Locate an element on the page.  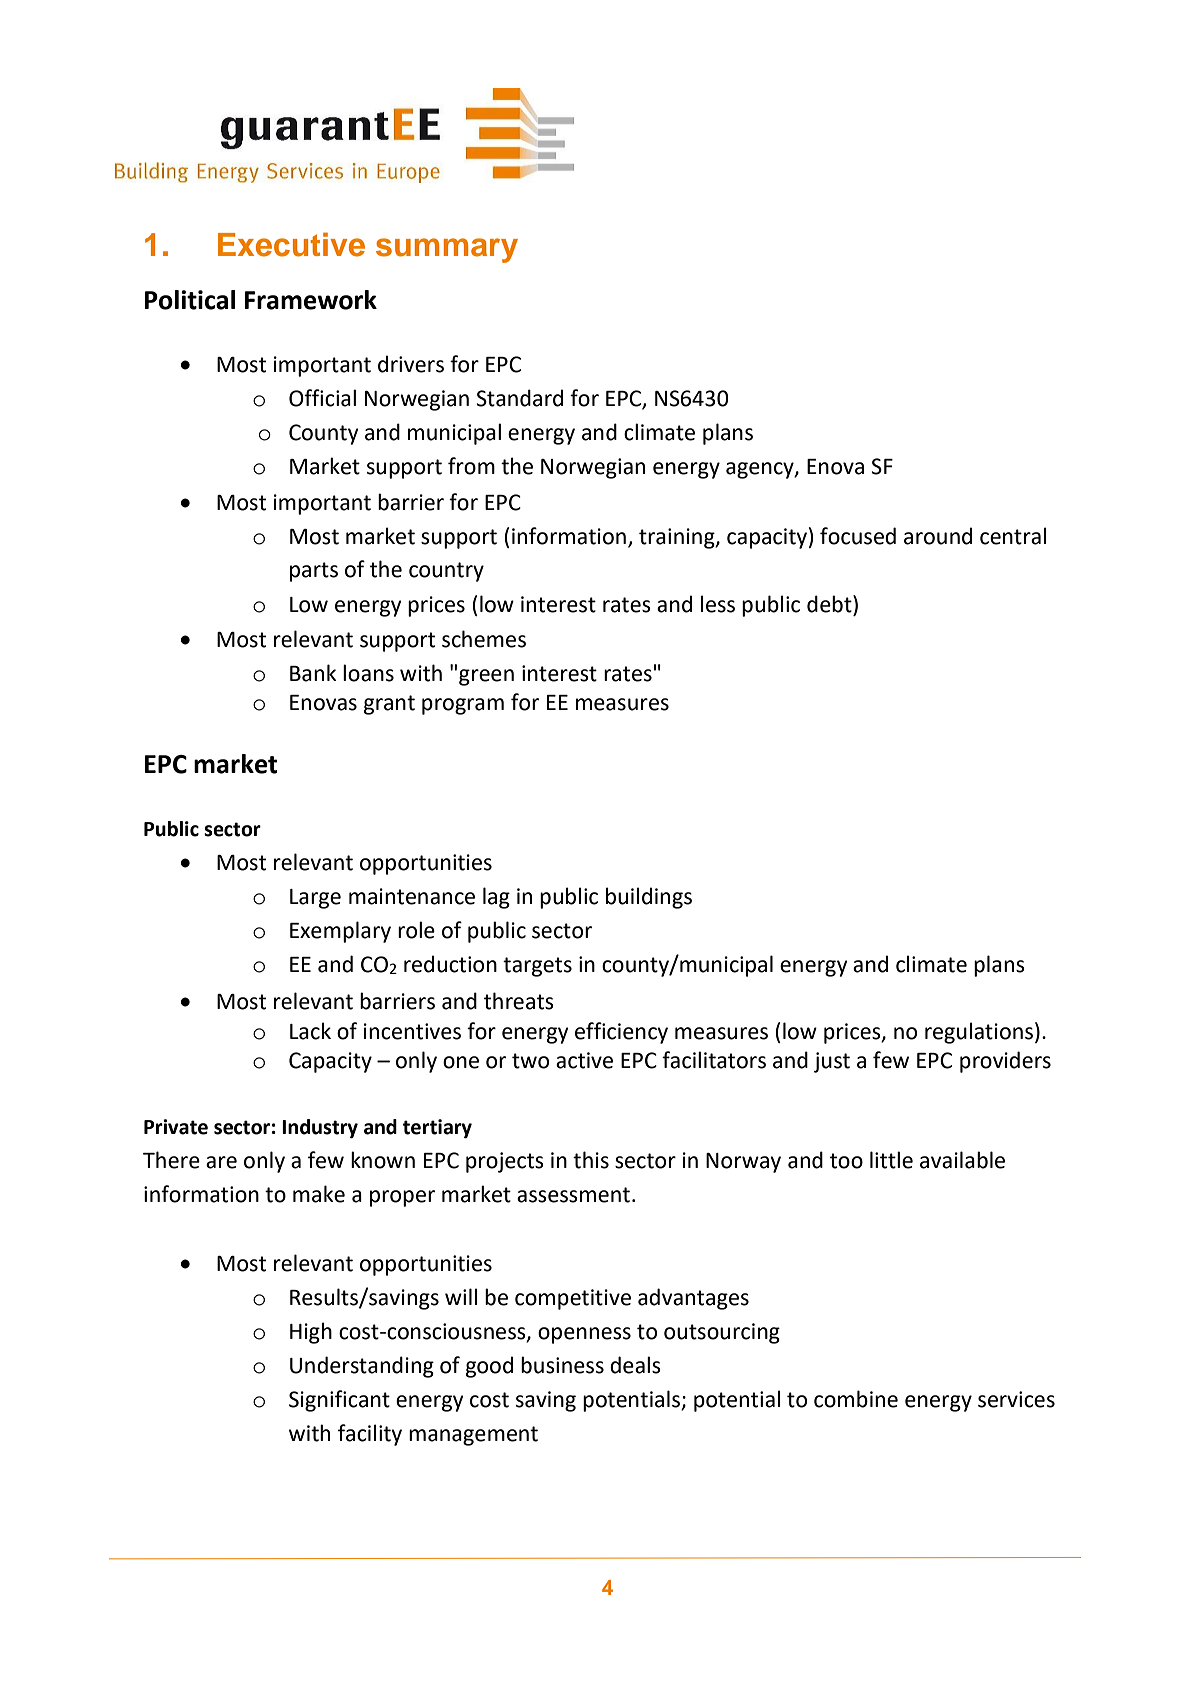
Large is located at coordinates (315, 899).
